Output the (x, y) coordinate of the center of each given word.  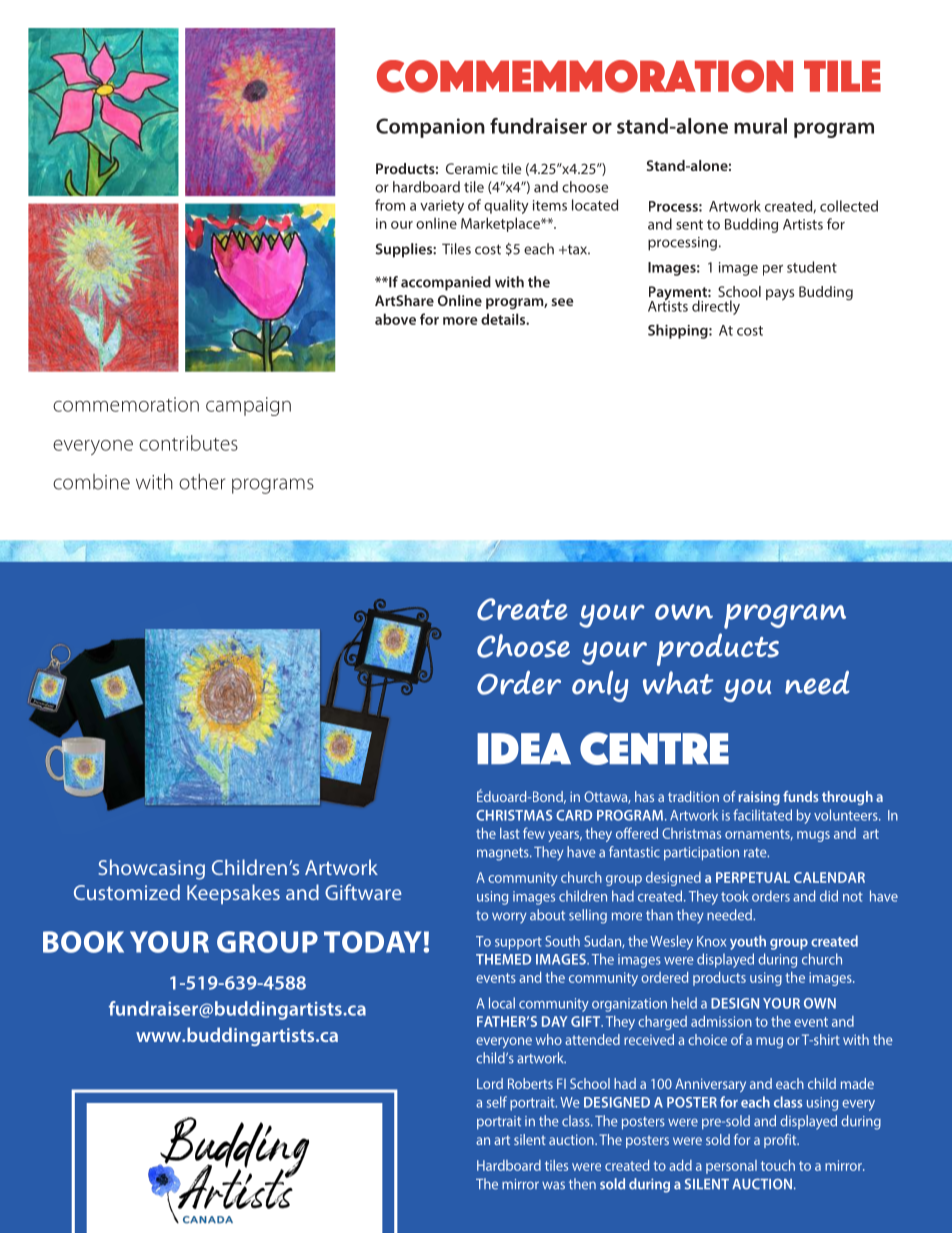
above (395, 319)
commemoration (126, 404)
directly (716, 307)
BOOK (83, 942)
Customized (127, 892)
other (202, 482)
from (390, 205)
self (497, 1102)
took (735, 896)
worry (509, 917)
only (600, 686)
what (678, 683)
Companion (430, 128)
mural (760, 126)
